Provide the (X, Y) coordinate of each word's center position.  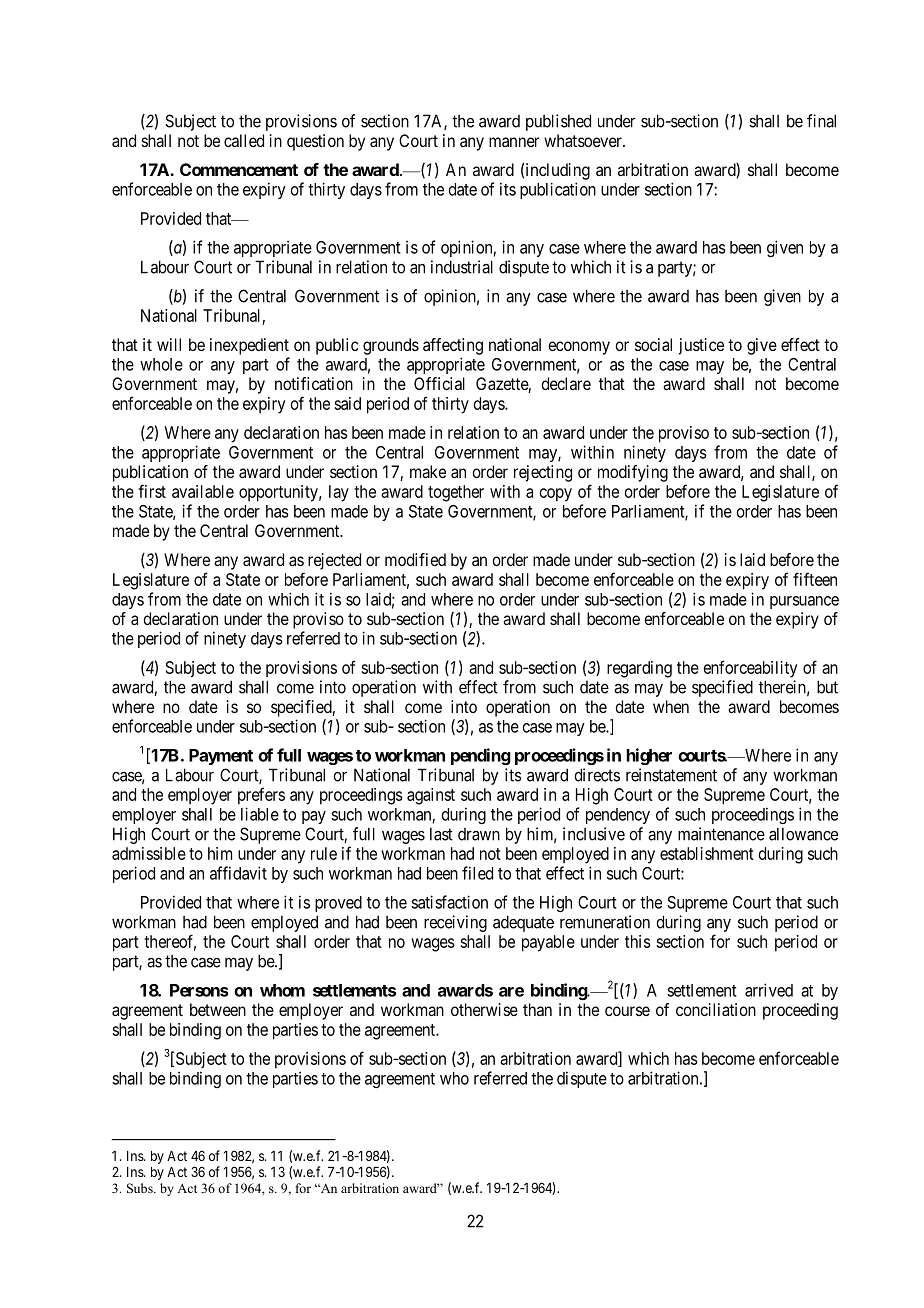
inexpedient (249, 346)
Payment (221, 757)
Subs (141, 1188)
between (218, 1009)
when (671, 706)
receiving (455, 923)
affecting (453, 346)
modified (415, 559)
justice (701, 346)
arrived (769, 990)
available (203, 491)
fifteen (815, 579)
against (431, 796)
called (244, 140)
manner (514, 142)
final (821, 121)
